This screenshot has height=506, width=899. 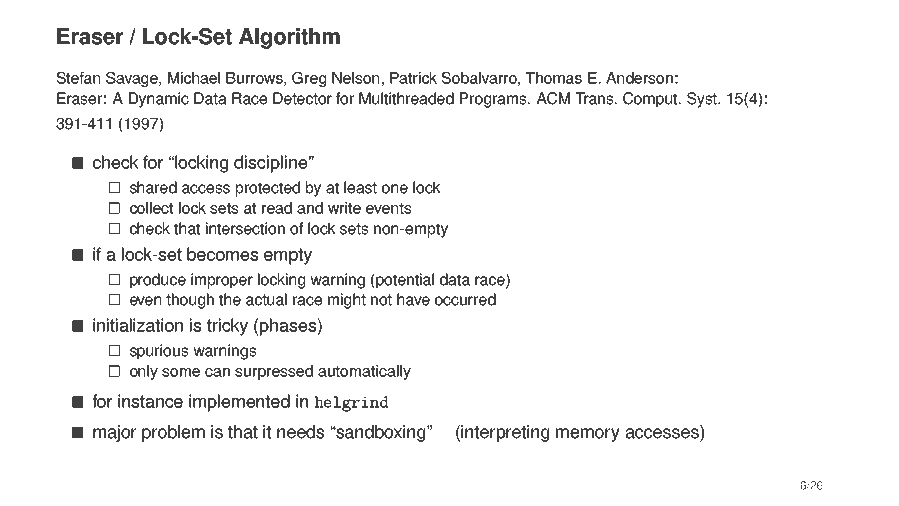 I want to click on spurious, so click(x=159, y=352).
